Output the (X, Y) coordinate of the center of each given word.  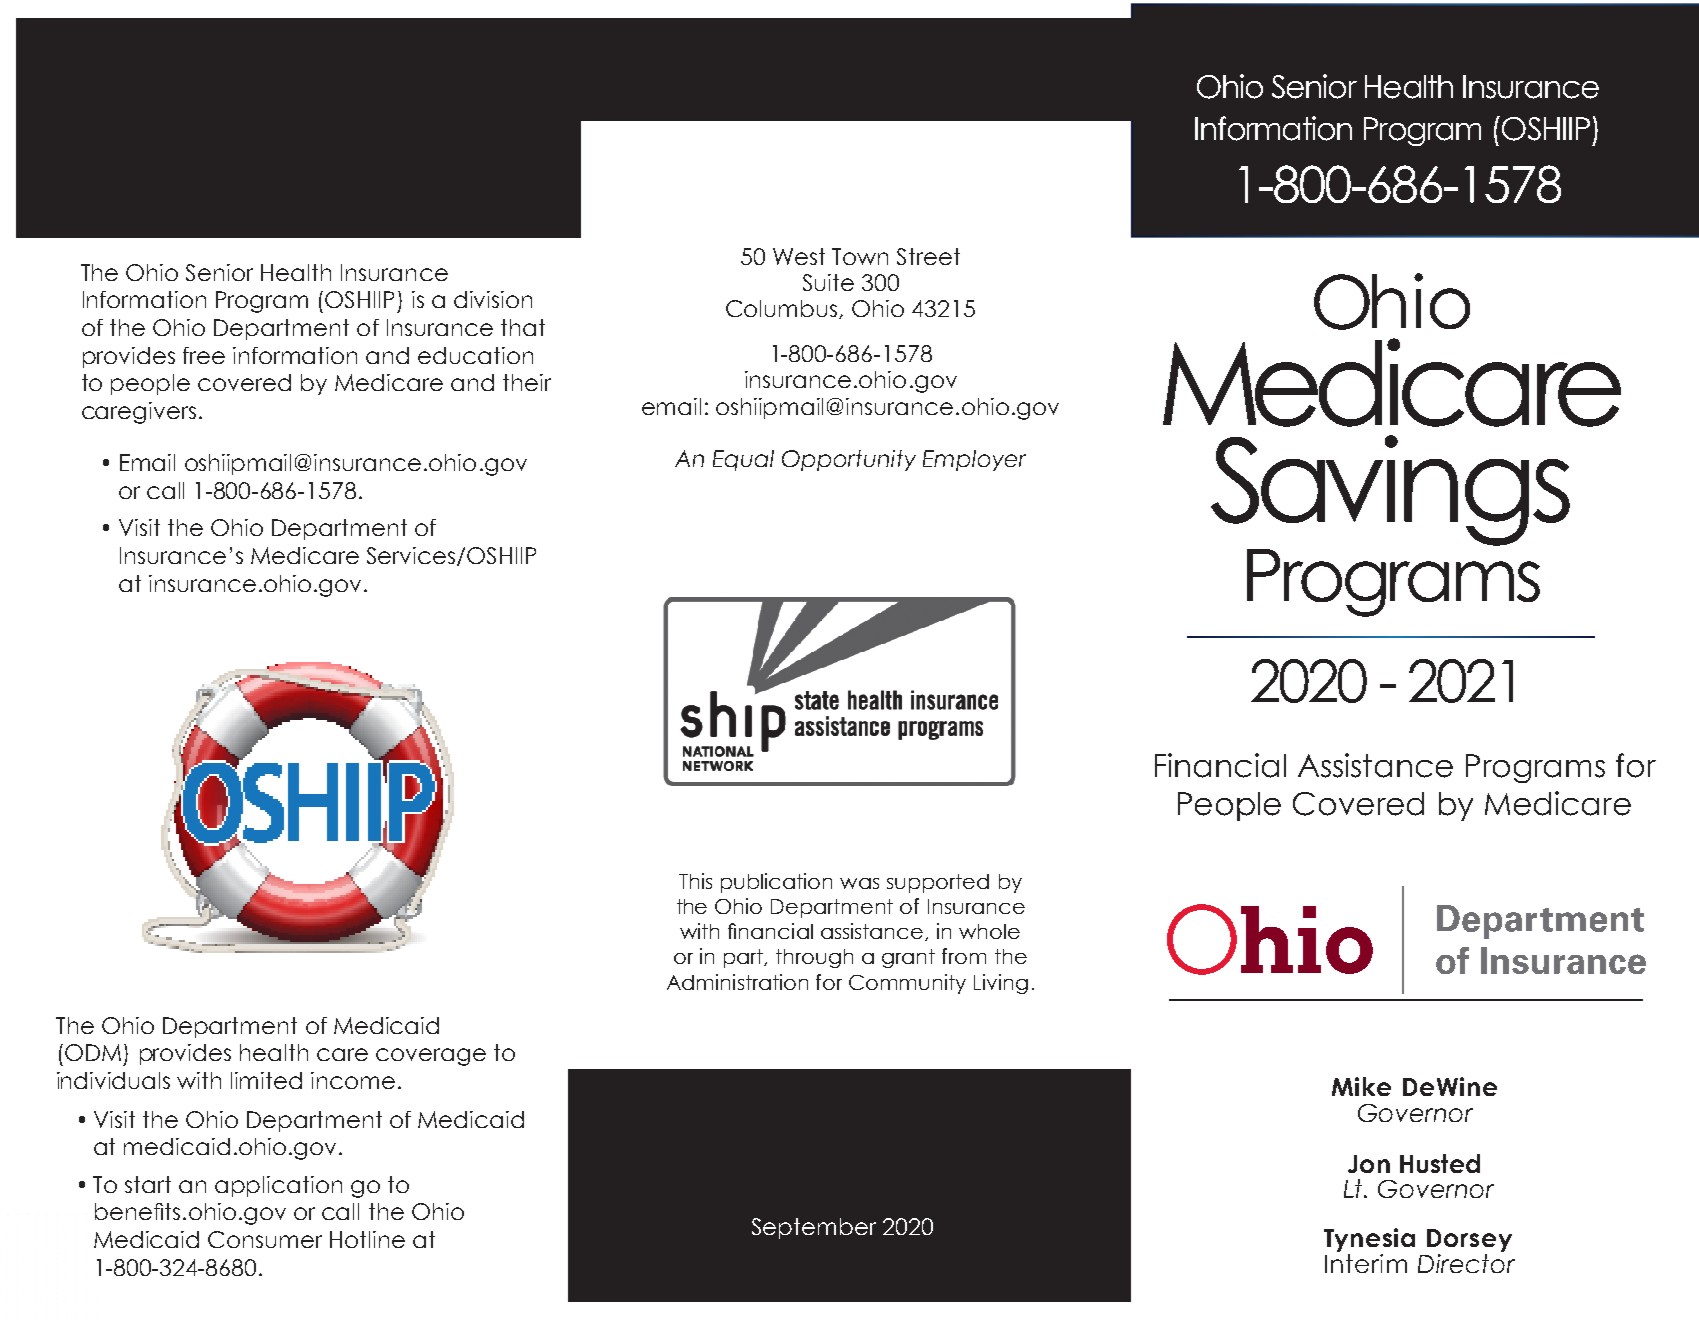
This (695, 881)
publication (776, 883)
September (814, 1228)
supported (938, 883)
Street (928, 256)
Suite (828, 282)
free (204, 355)
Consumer (265, 1239)
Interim (1366, 1262)
